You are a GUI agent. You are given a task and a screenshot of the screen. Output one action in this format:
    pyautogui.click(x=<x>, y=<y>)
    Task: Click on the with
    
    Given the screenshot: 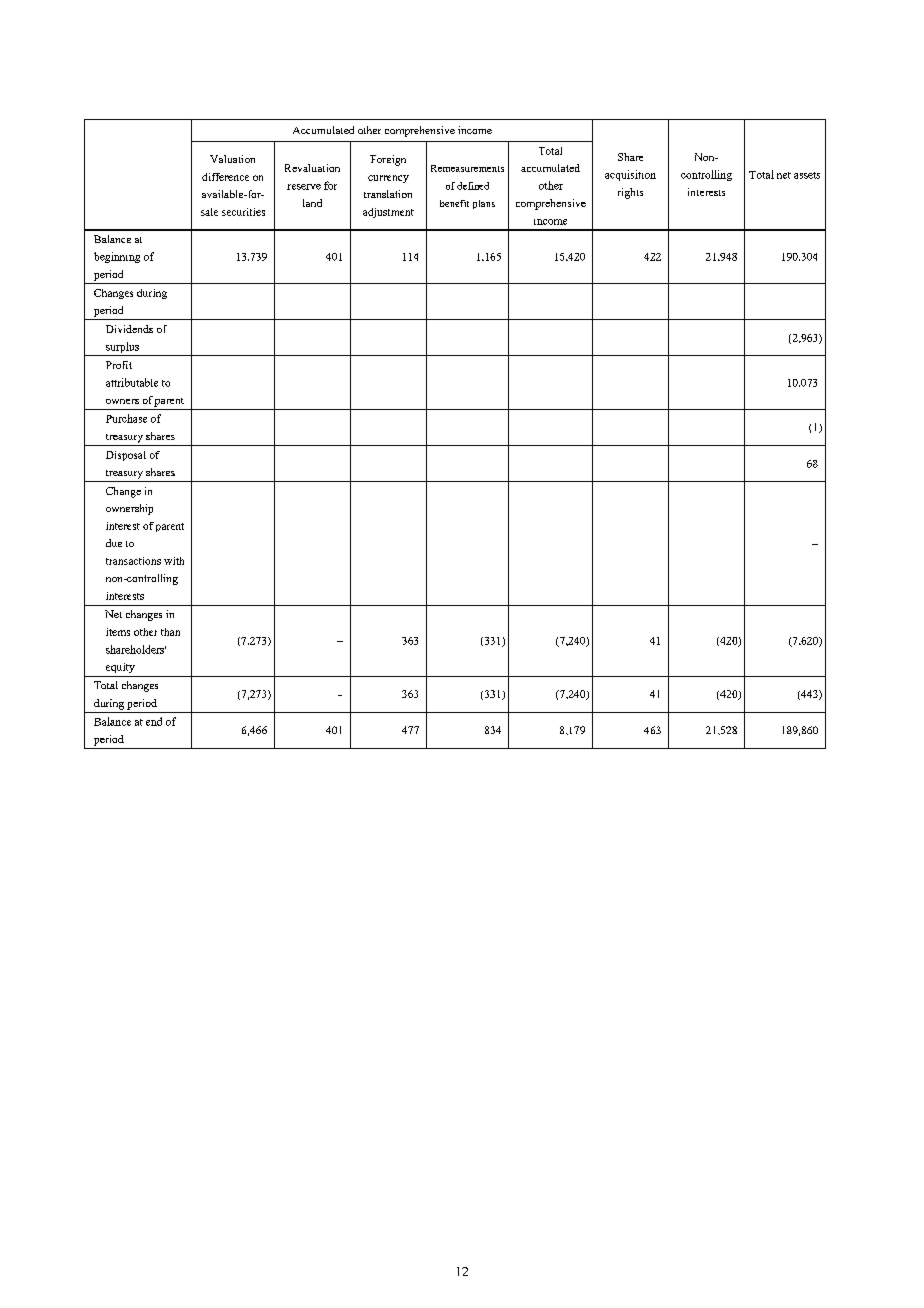 What is the action you would take?
    pyautogui.click(x=174, y=561)
